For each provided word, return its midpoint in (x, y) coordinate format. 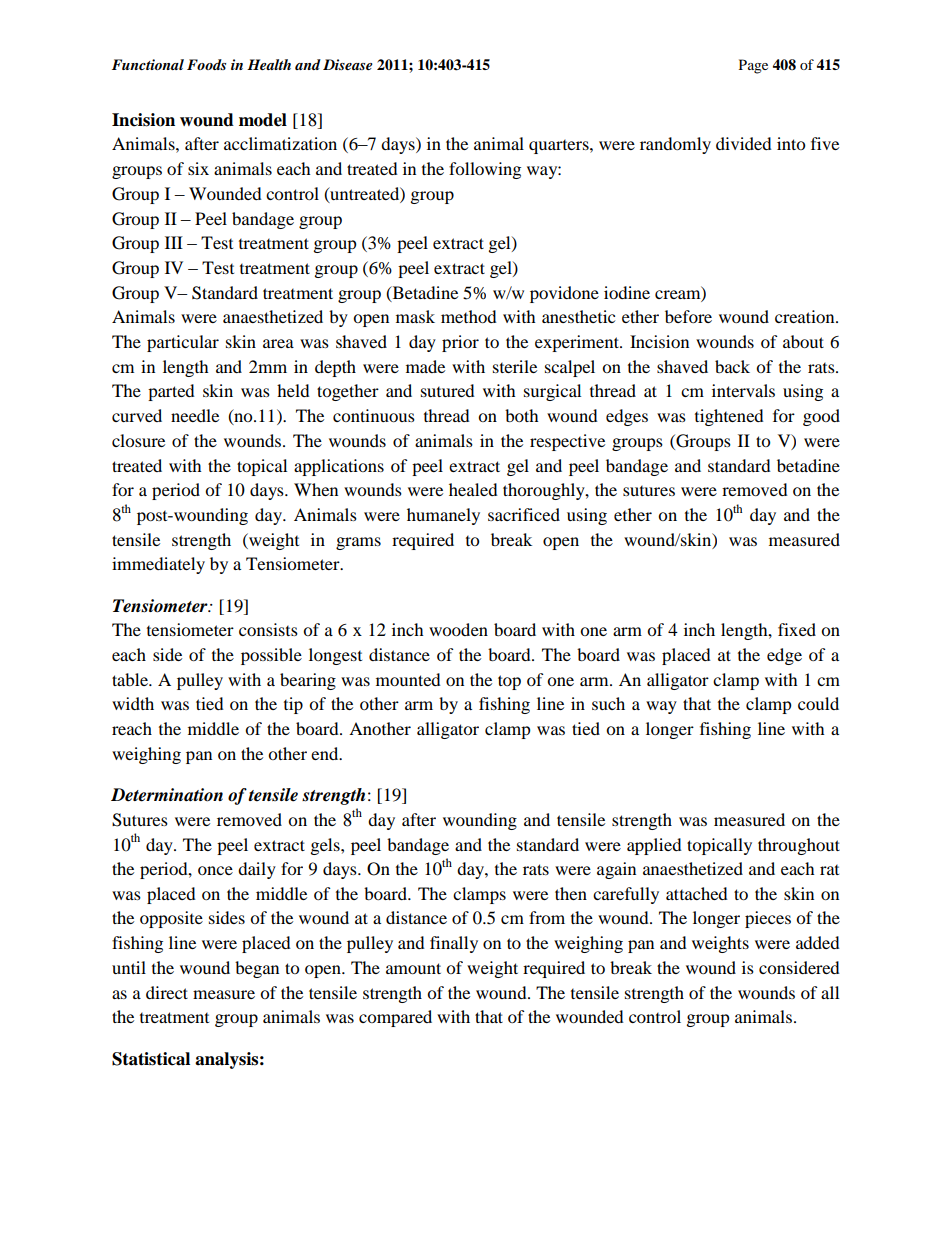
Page (753, 66)
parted (171, 392)
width (133, 703)
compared (395, 1018)
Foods (206, 64)
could (818, 703)
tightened (729, 417)
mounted (408, 679)
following (485, 170)
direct (167, 992)
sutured (448, 390)
